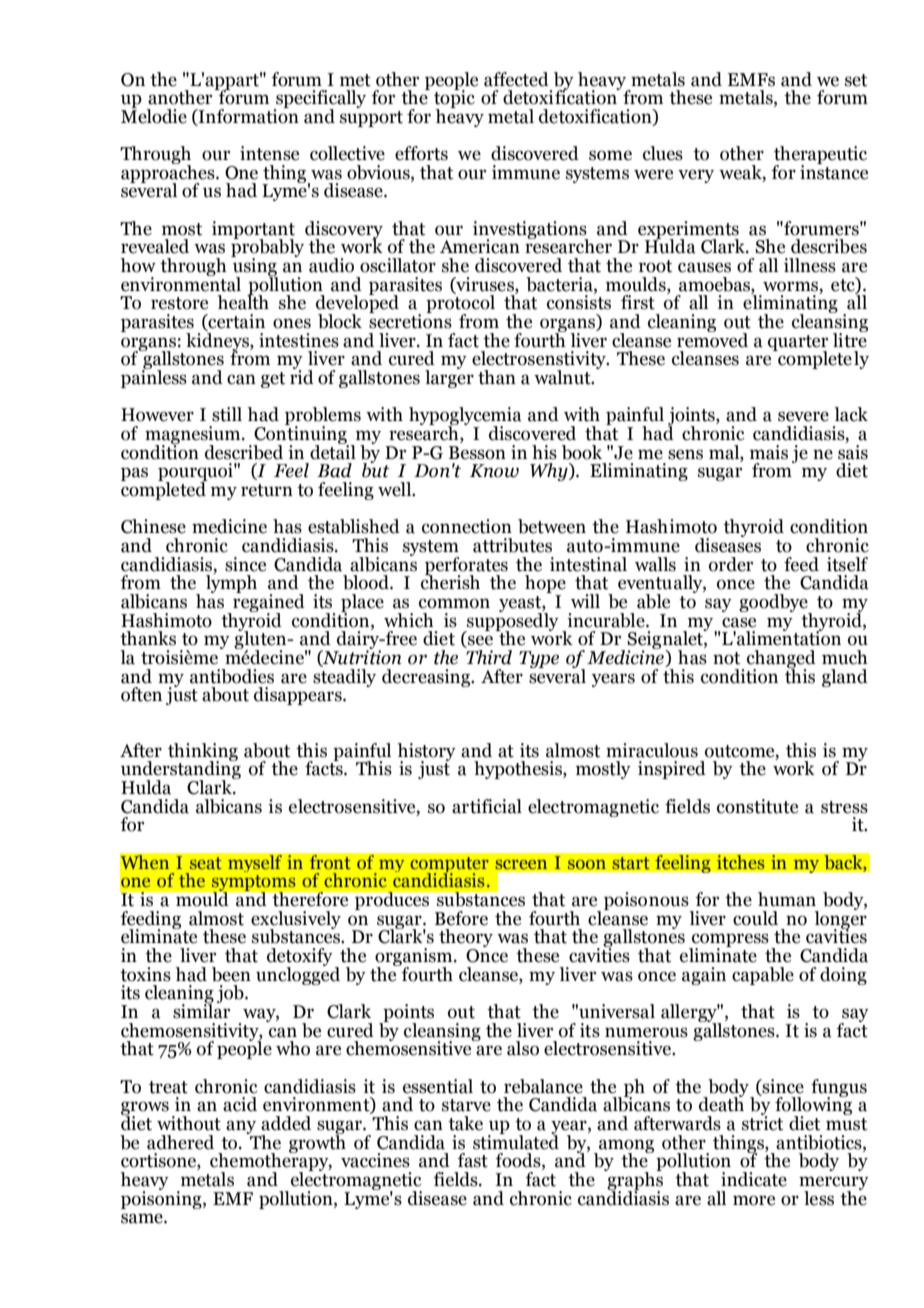 This screenshot has height=1308, width=924. I want to click on Third, so click(488, 656).
